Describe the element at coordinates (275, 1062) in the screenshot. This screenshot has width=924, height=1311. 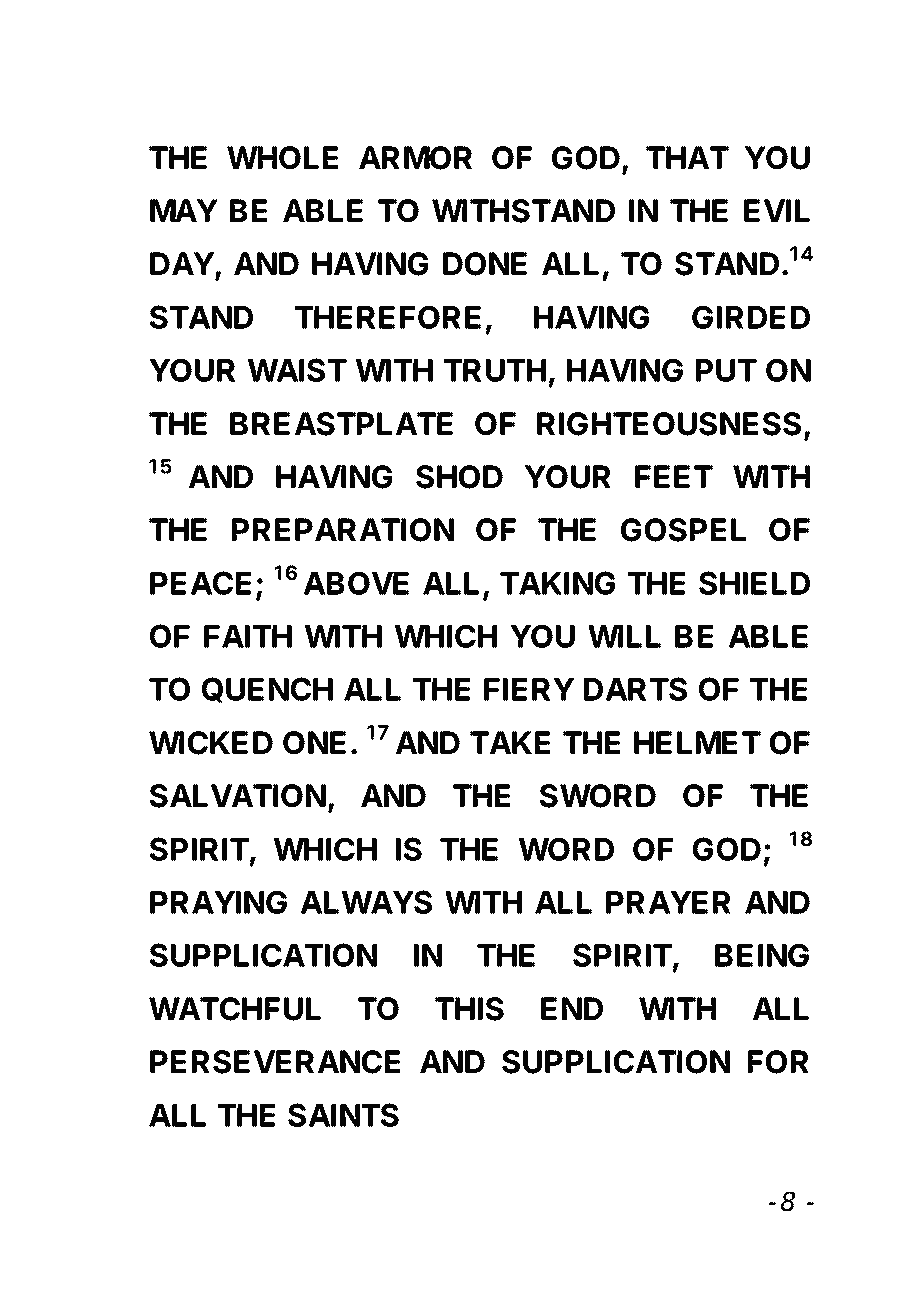
I see `PERSEVERANCE` at that location.
